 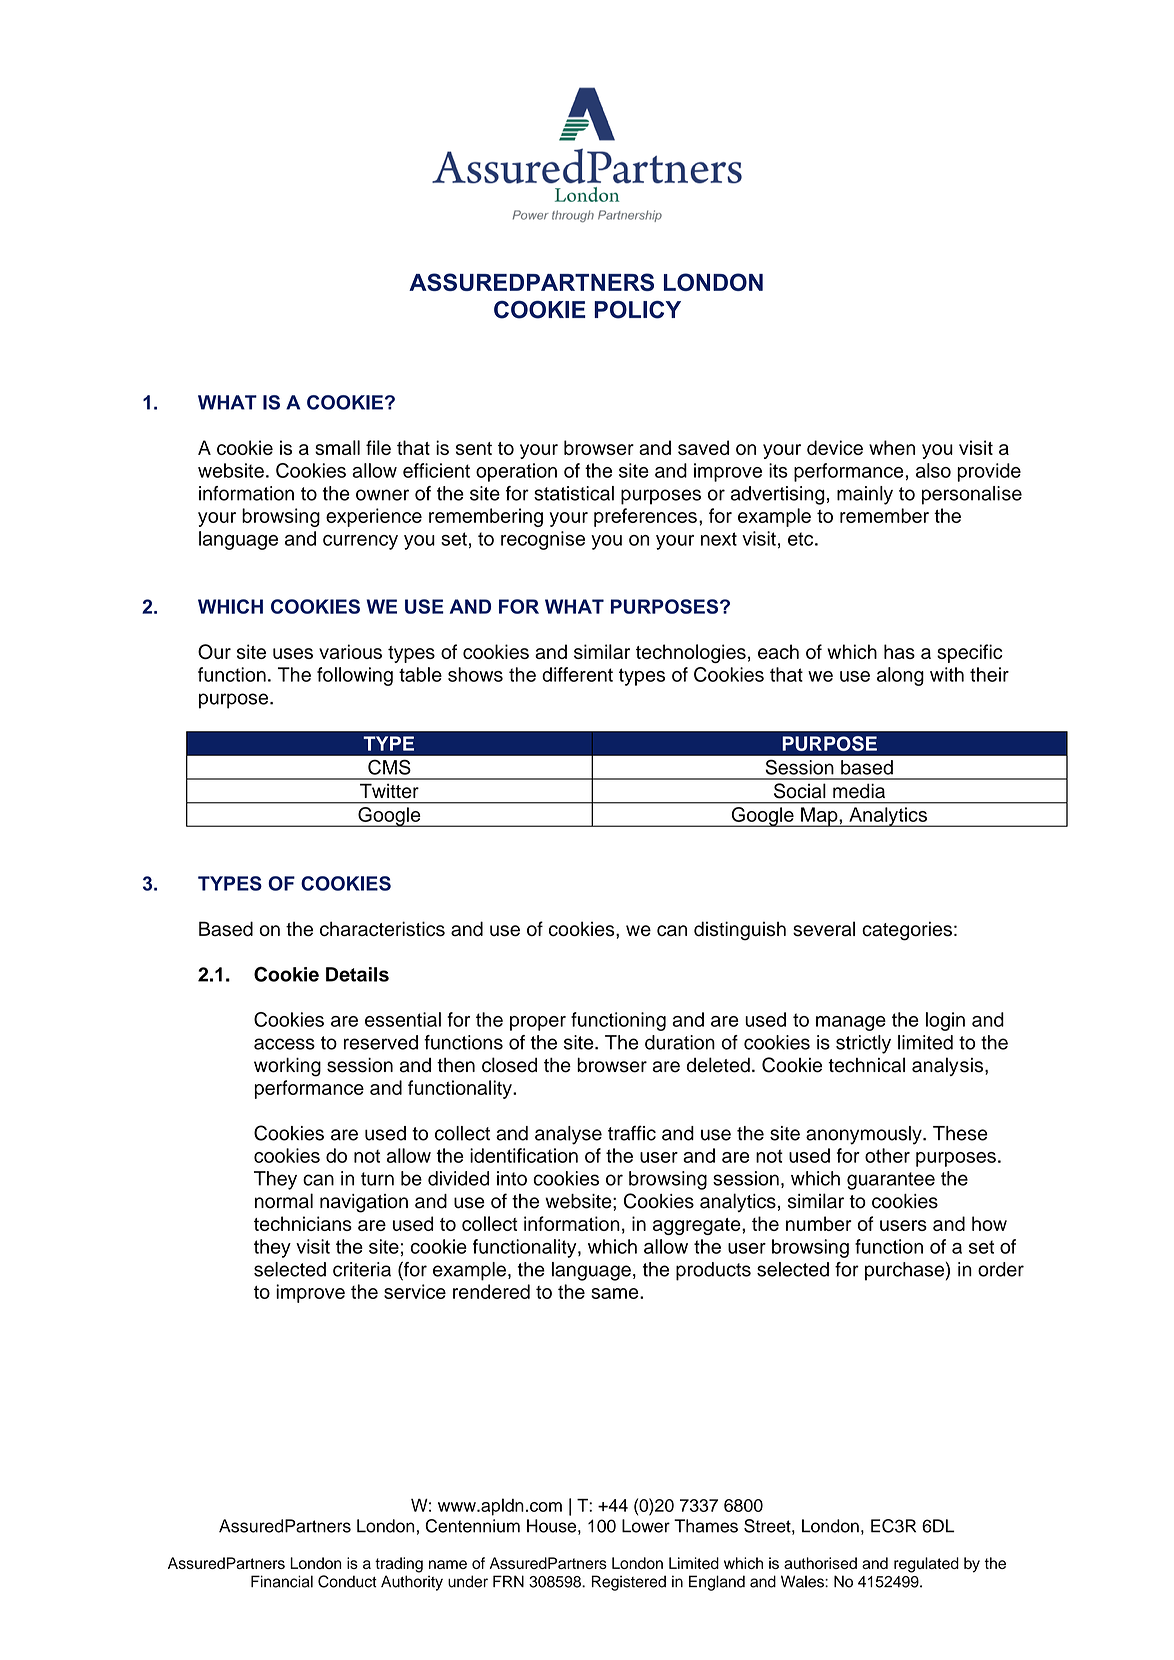 What do you see at coordinates (637, 310) in the image?
I see `POLICY` at bounding box center [637, 310].
